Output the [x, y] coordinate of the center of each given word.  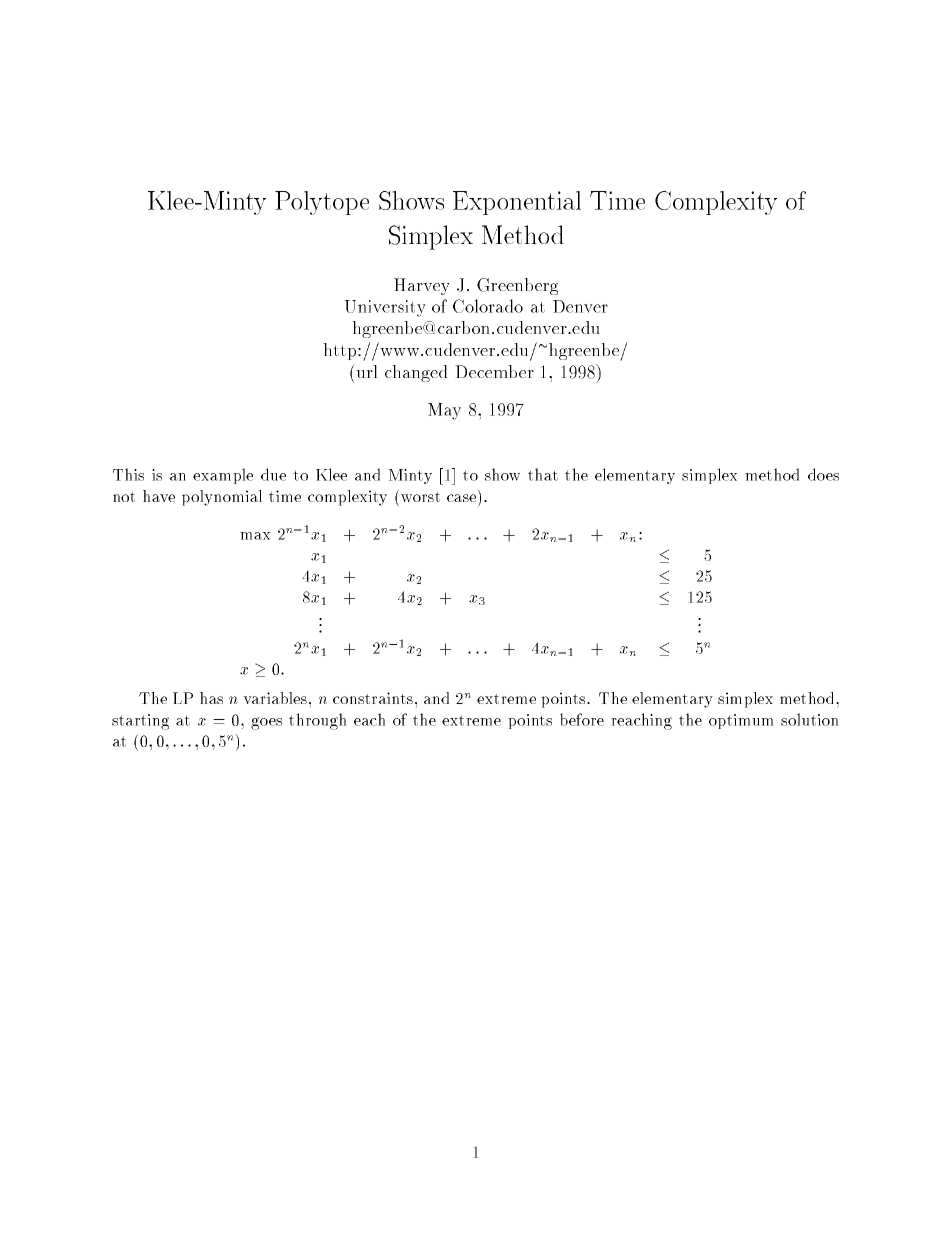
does [823, 474]
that [543, 474]
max [255, 536]
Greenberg [517, 286]
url [365, 371]
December [494, 371]
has [211, 698]
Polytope [322, 203]
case [461, 498]
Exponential [517, 203]
